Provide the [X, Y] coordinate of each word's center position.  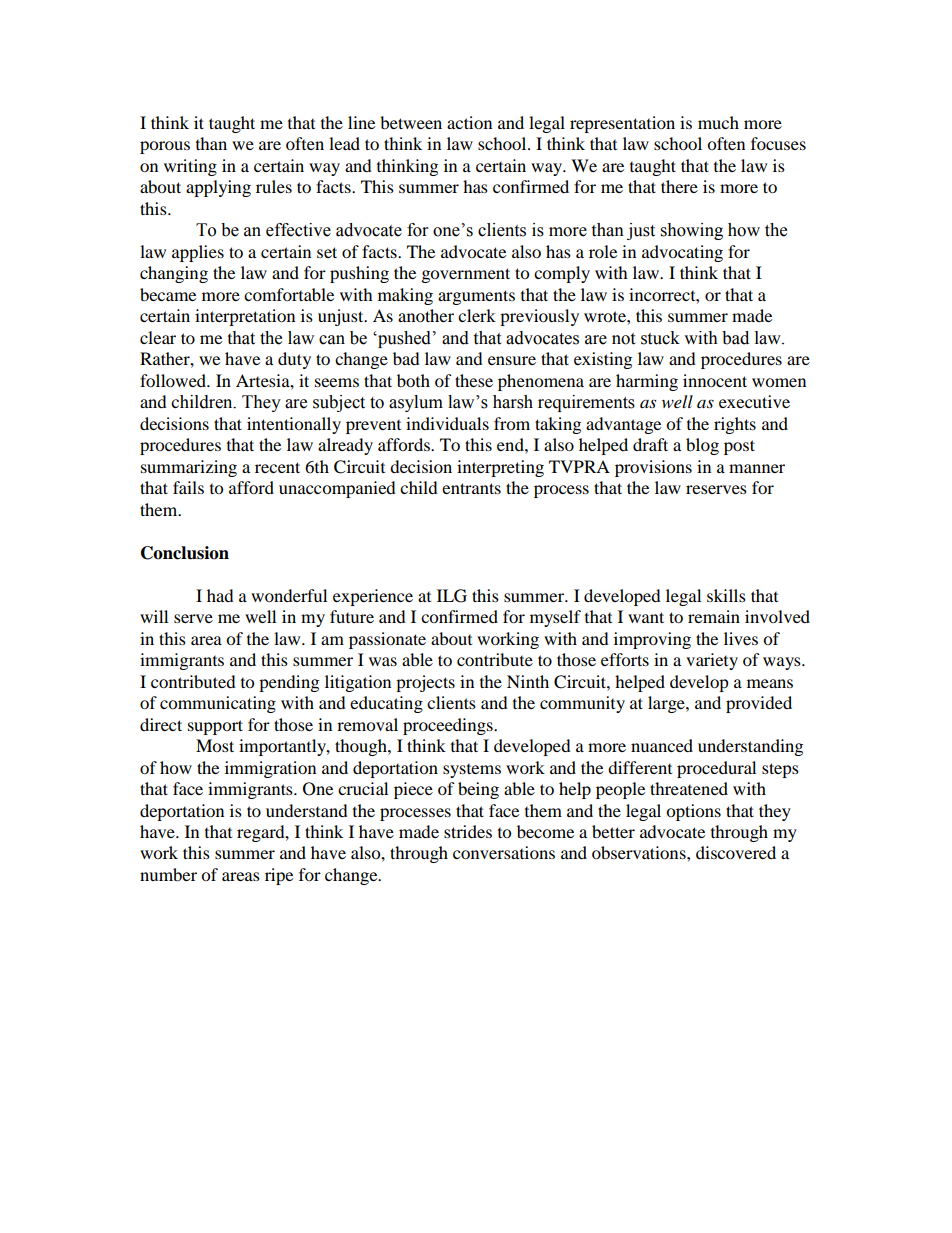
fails [188, 487]
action [469, 122]
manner [757, 468]
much [718, 122]
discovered [736, 852]
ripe [279, 876]
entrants [471, 488]
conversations [504, 852]
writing [190, 167]
